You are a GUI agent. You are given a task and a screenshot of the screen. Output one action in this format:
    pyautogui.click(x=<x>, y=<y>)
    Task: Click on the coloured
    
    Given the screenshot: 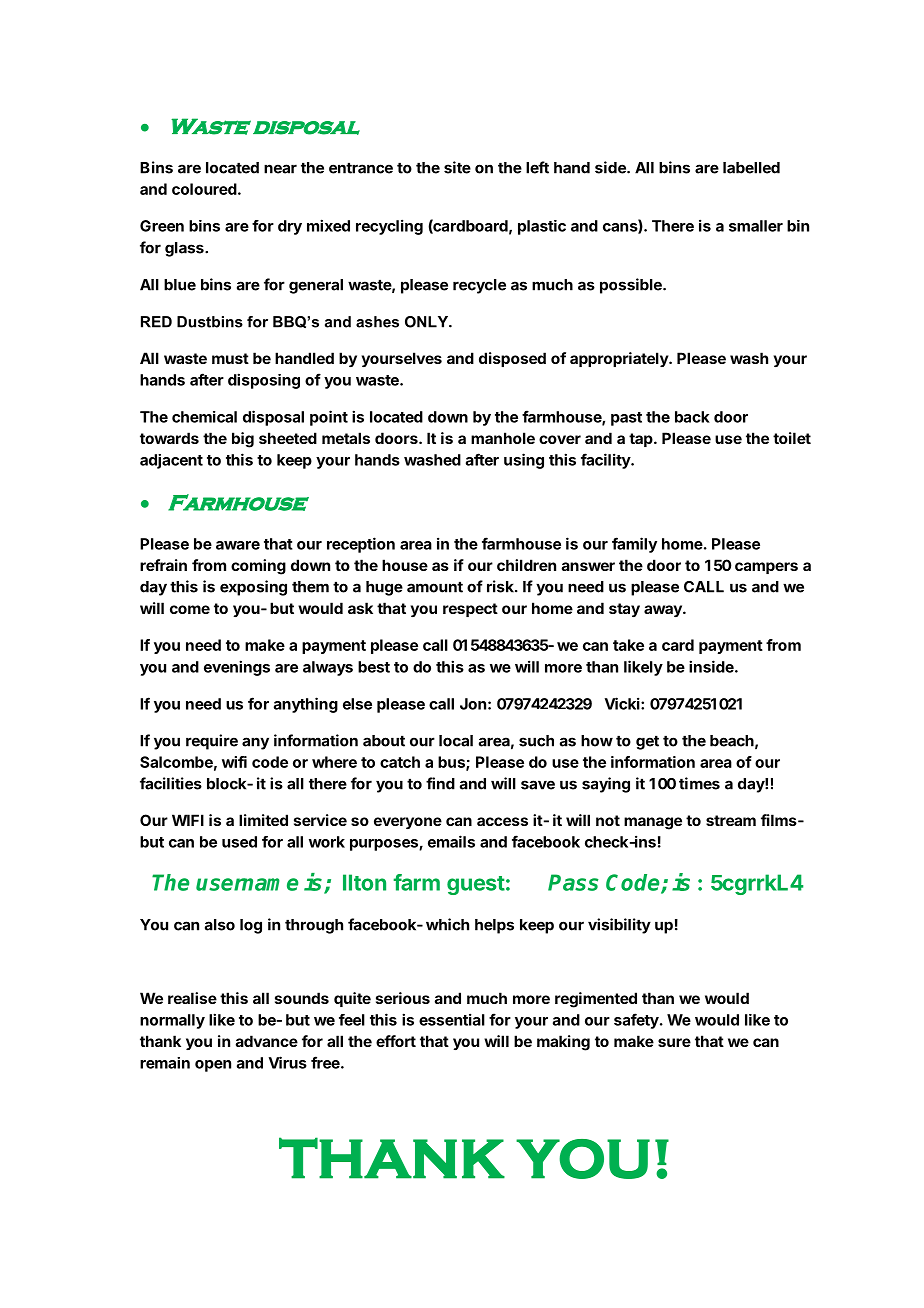 What is the action you would take?
    pyautogui.click(x=204, y=189)
